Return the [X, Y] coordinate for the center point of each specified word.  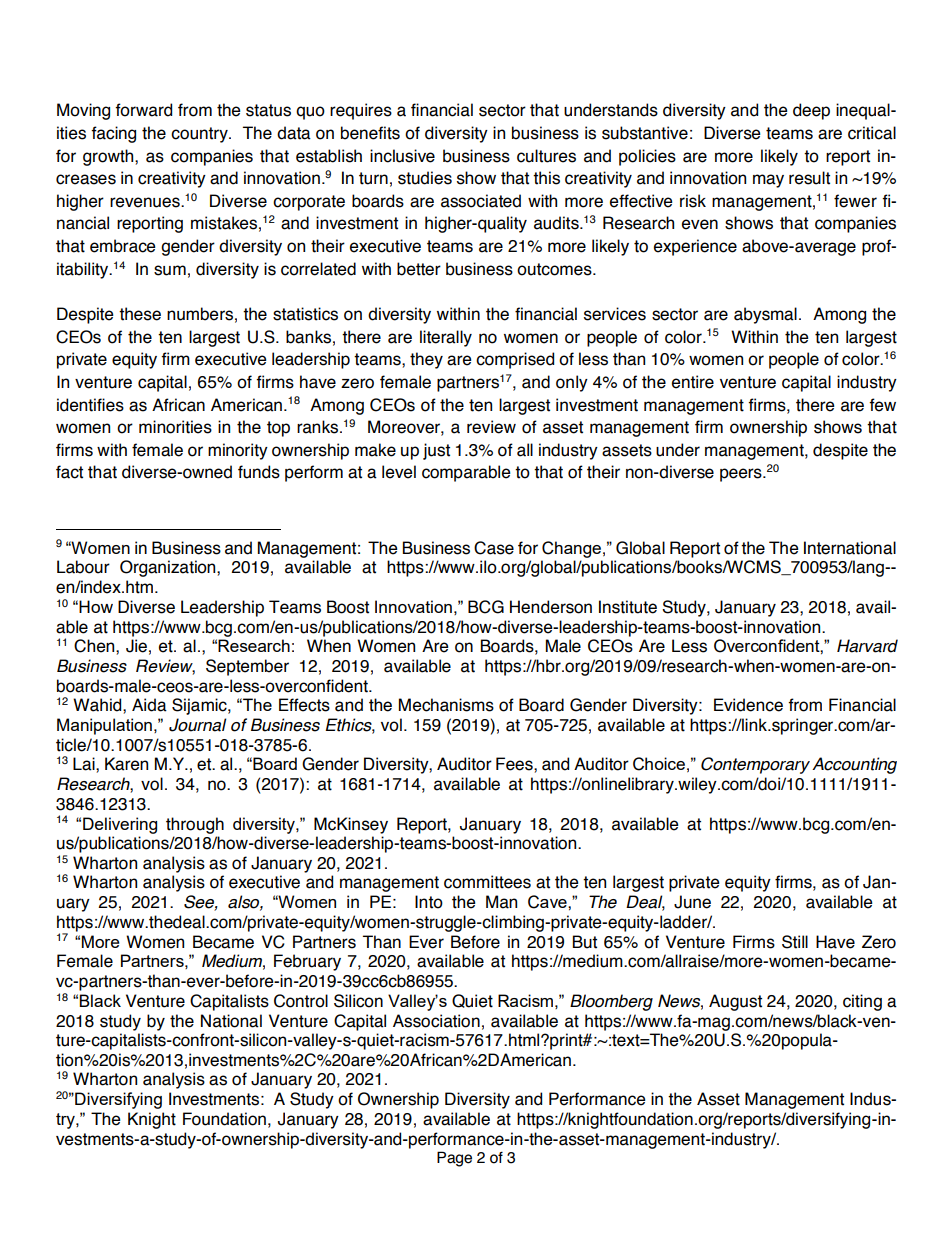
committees [487, 882]
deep [811, 111]
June [692, 902]
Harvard [867, 646]
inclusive [402, 156]
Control [301, 1001]
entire [693, 382]
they [426, 360]
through [195, 825]
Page [454, 1159]
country [200, 135]
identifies [90, 405]
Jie [136, 646]
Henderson [551, 607]
